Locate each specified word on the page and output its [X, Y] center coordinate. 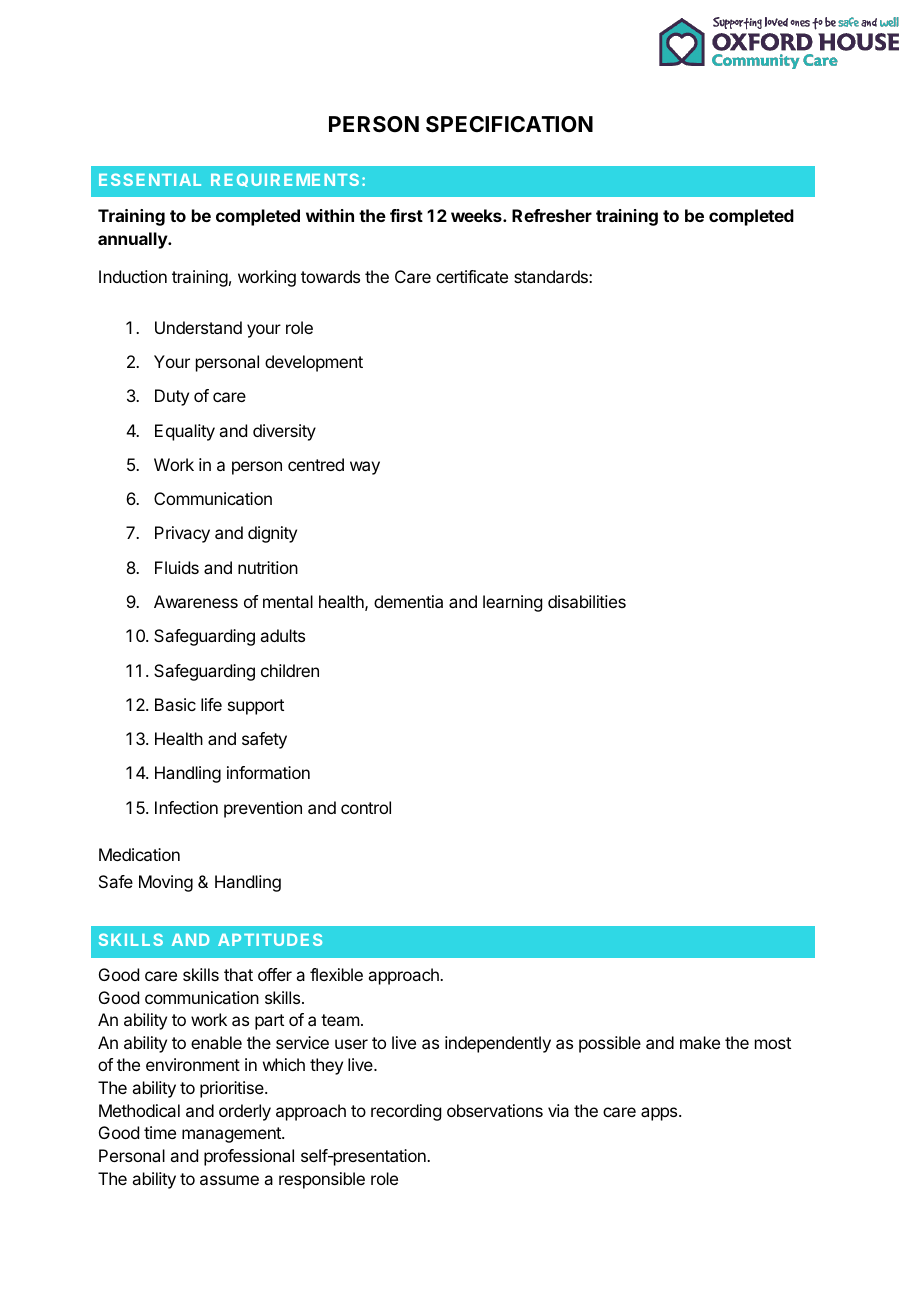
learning [512, 603]
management [232, 1135]
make [700, 1042]
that [238, 974]
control [366, 807]
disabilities [587, 601]
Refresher [552, 215]
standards [552, 276]
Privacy [182, 534]
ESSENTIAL [150, 179]
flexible [336, 974]
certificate [472, 276]
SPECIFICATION [509, 124]
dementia [408, 601]
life [211, 704]
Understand [198, 327]
